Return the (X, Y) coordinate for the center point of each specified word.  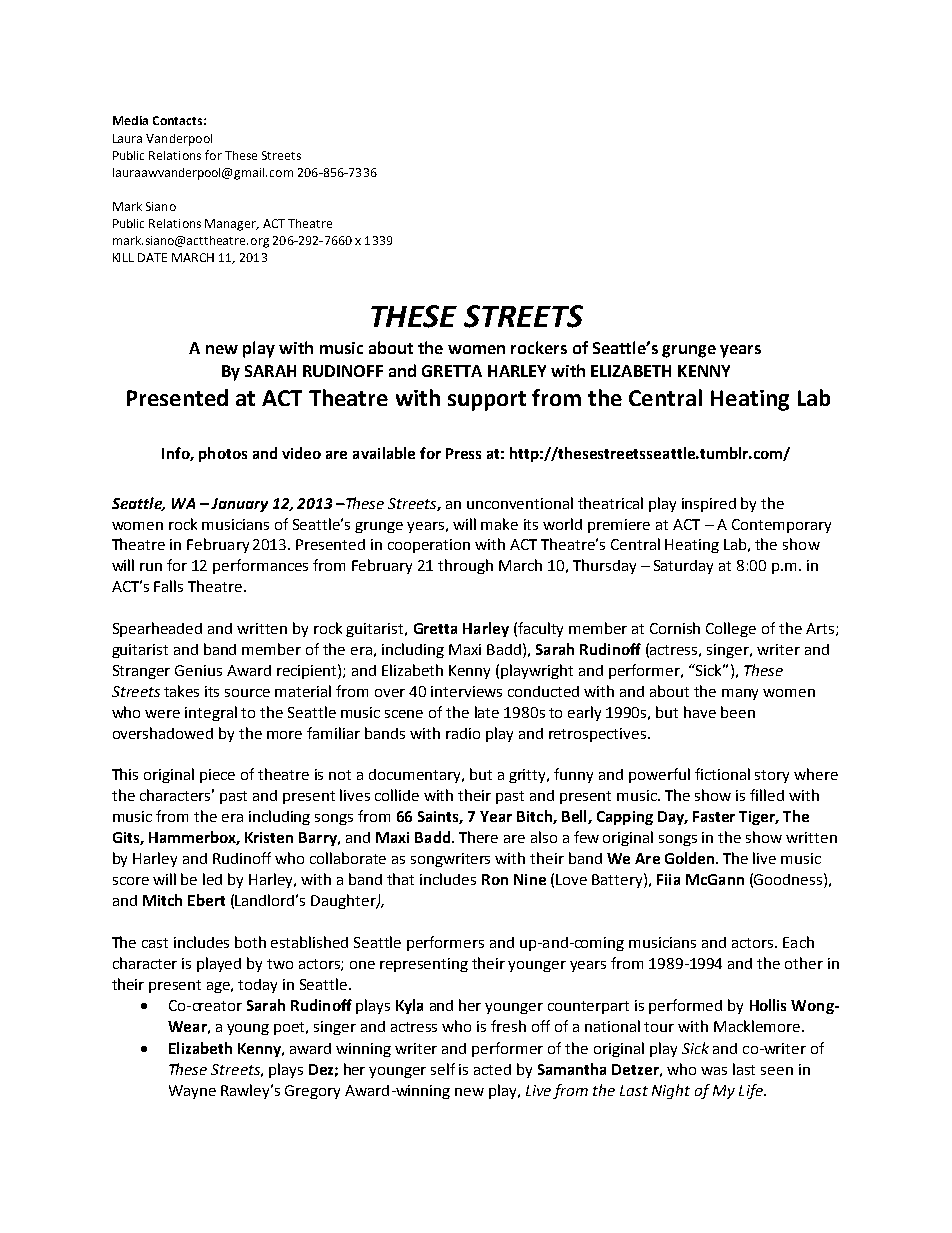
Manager (232, 225)
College (731, 629)
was (714, 1071)
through (465, 566)
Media (130, 120)
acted (492, 1069)
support (487, 401)
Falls (168, 586)
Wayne (192, 1092)
